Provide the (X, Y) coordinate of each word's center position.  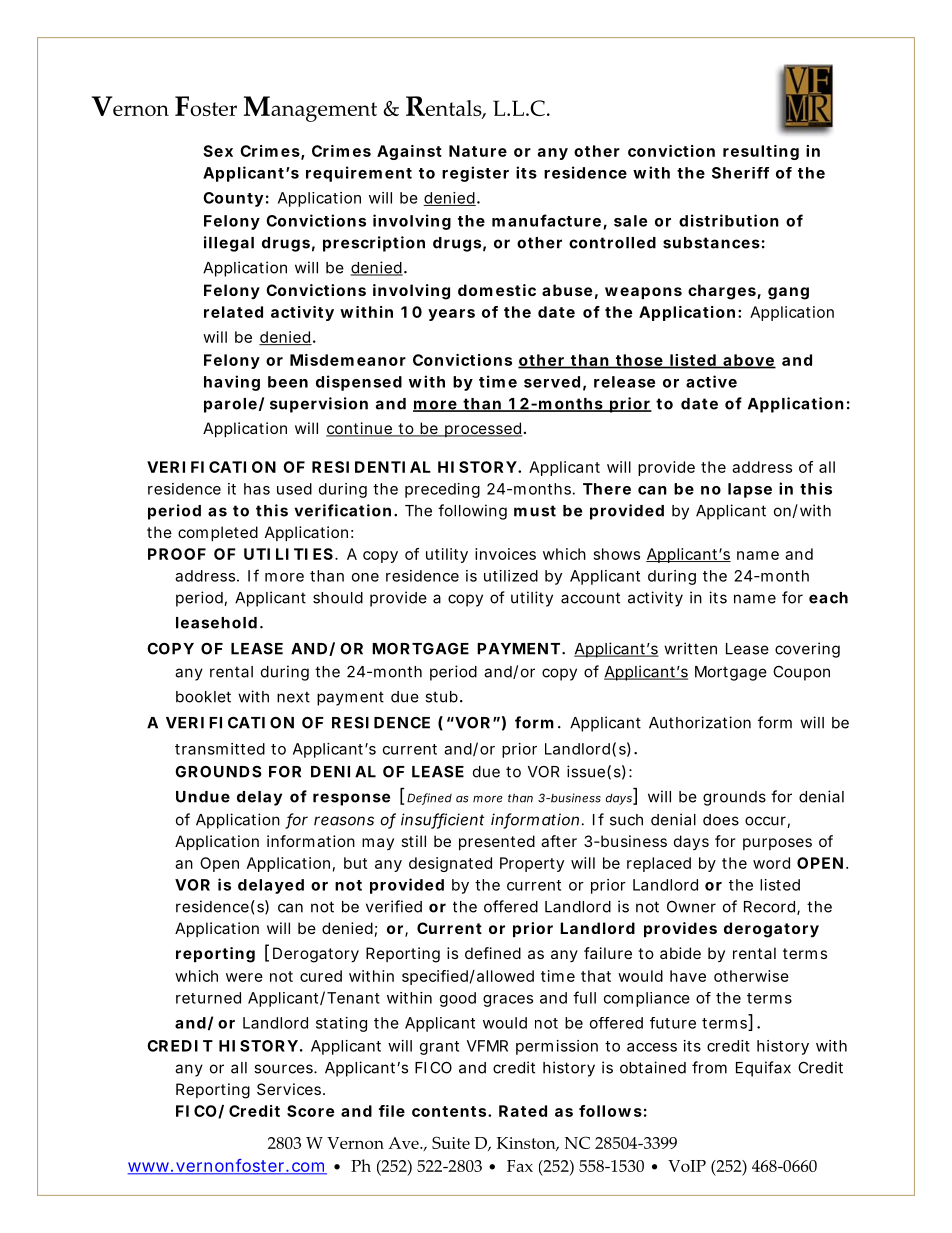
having (232, 383)
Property (532, 864)
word (771, 863)
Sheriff (740, 173)
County (233, 199)
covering (807, 650)
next (293, 697)
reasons (344, 821)
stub (441, 697)
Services (290, 1089)
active (711, 381)
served (552, 382)
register (475, 174)
